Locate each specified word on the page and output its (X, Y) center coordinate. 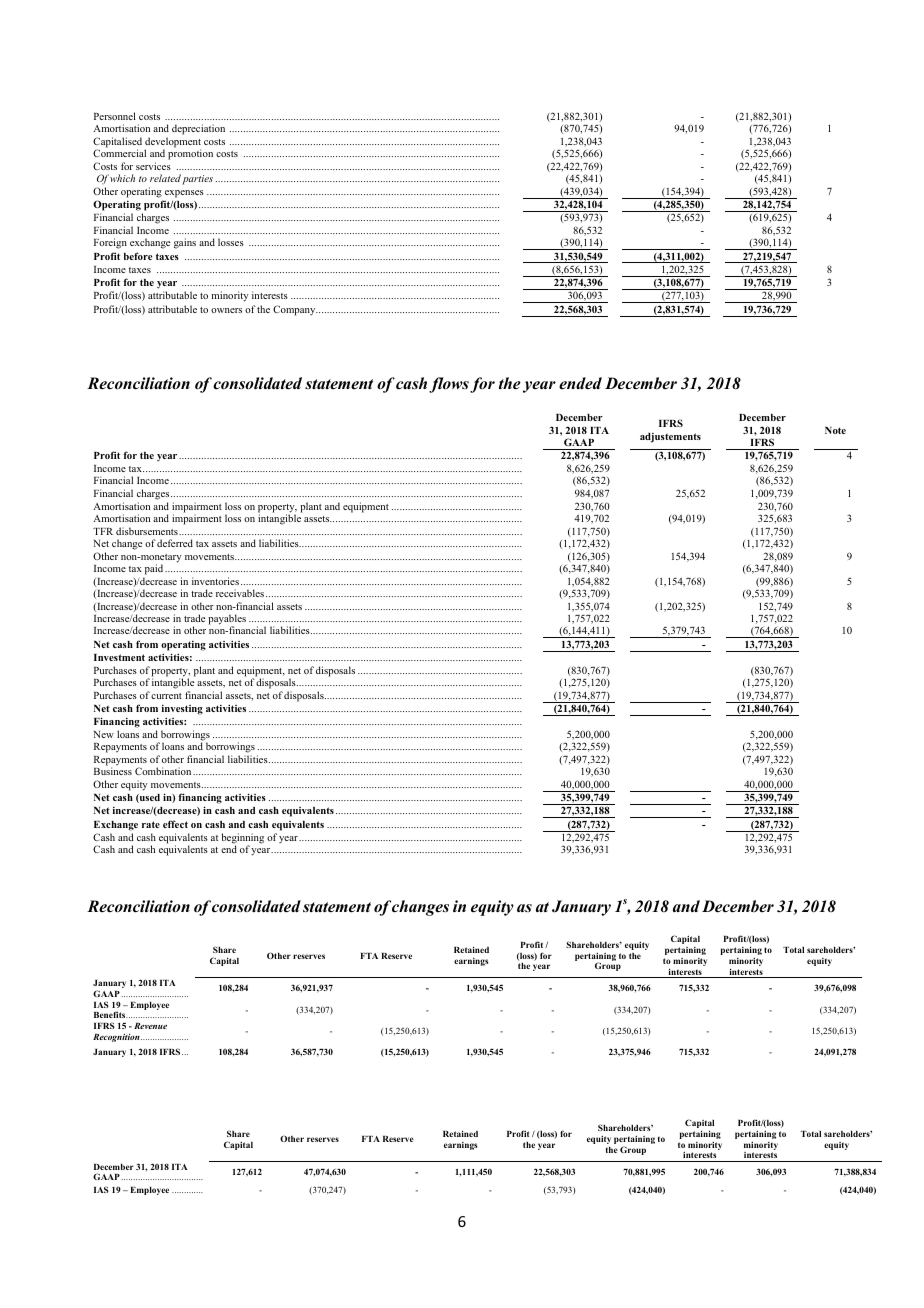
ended (580, 383)
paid (155, 569)
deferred (175, 543)
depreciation (198, 129)
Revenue (150, 1026)
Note (835, 430)
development (173, 143)
